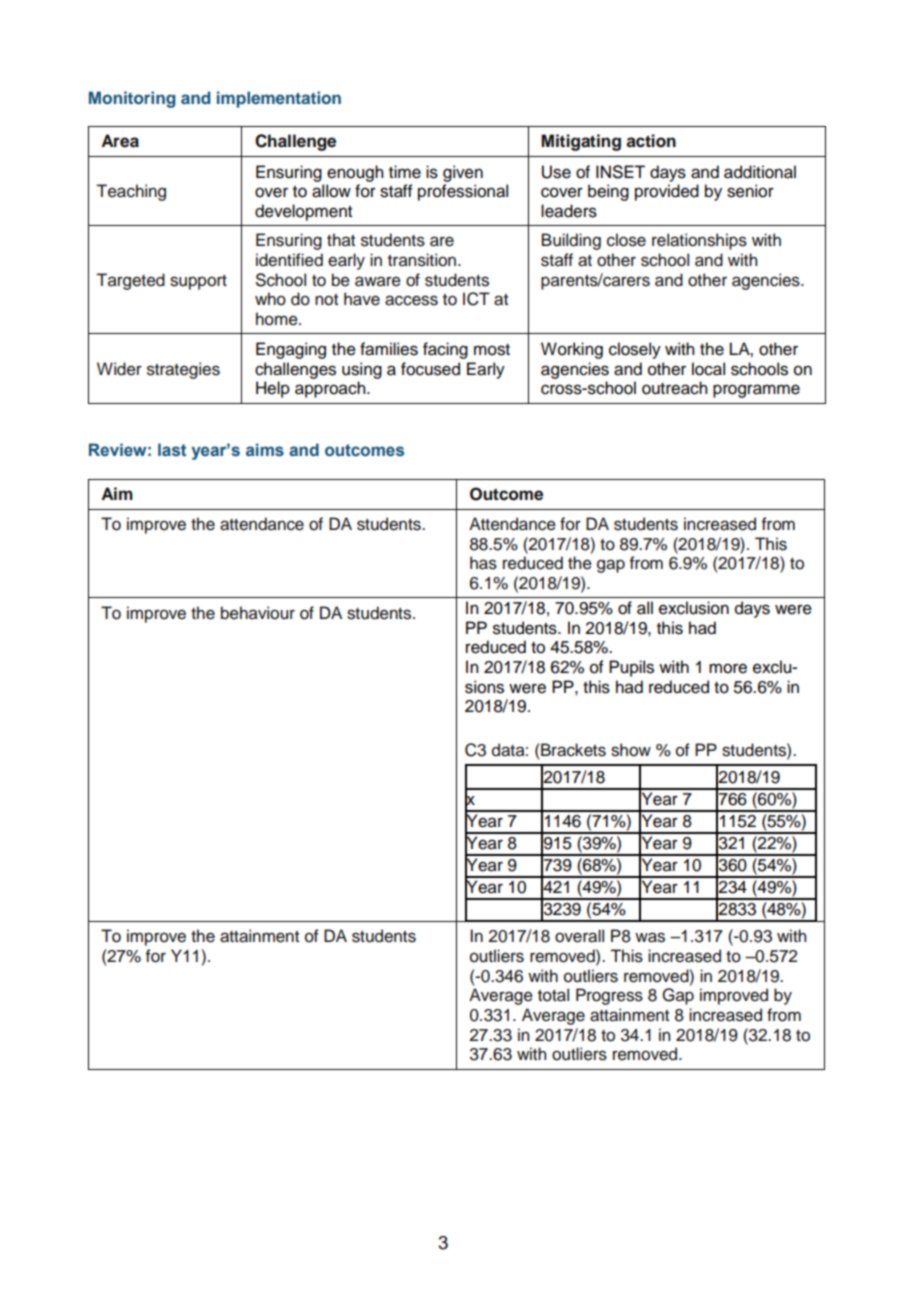 The image size is (924, 1308). Describe the element at coordinates (258, 613) in the page. I see `behaviour` at that location.
